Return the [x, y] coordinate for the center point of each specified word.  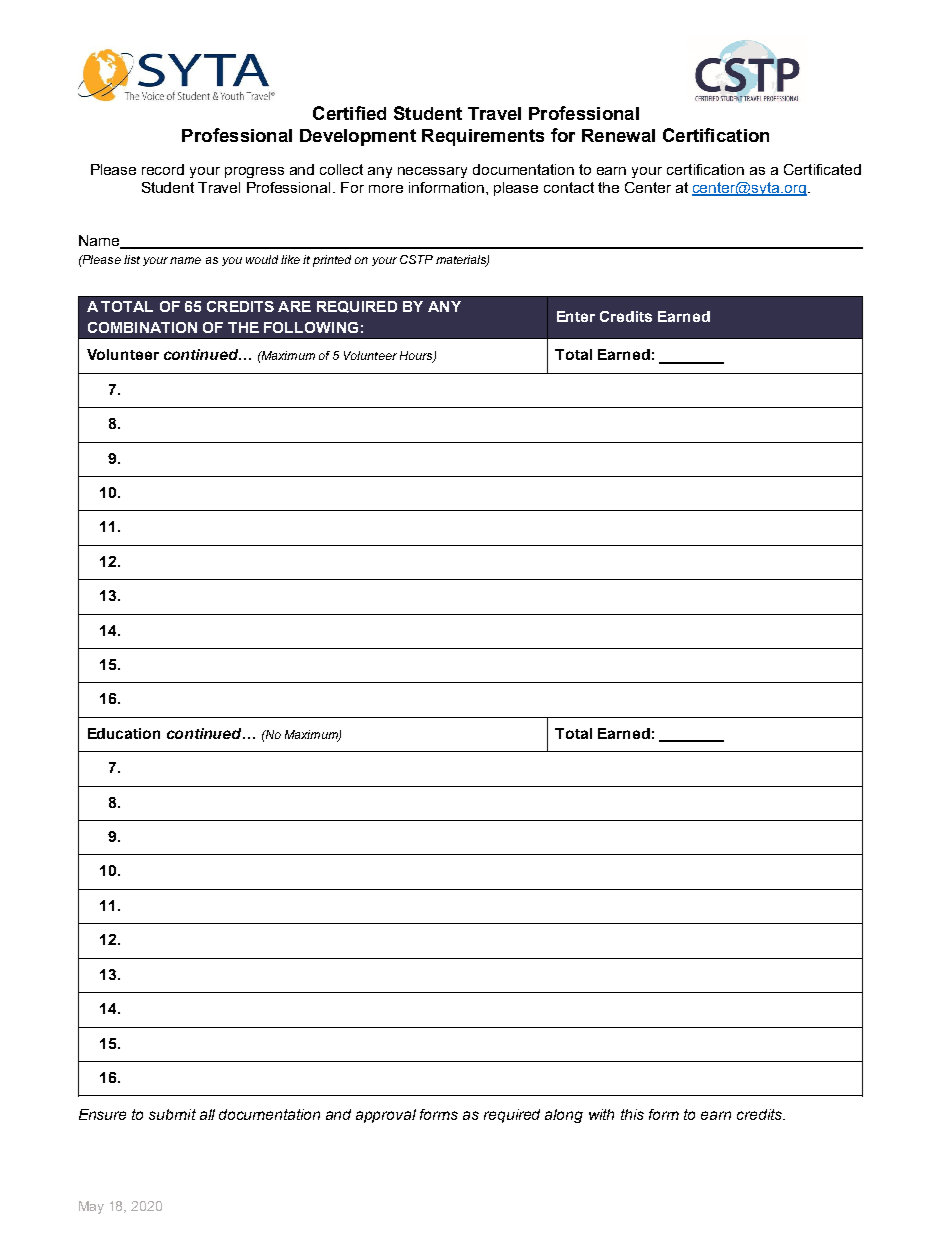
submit [172, 1114]
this [632, 1114]
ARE [294, 306]
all [207, 1114]
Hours [417, 357]
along [564, 1116]
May [91, 1207]
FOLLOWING [311, 327]
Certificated [822, 169]
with [601, 1114]
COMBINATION [142, 327]
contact [569, 187]
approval [386, 1116]
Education [124, 733]
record [163, 169]
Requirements [483, 137]
